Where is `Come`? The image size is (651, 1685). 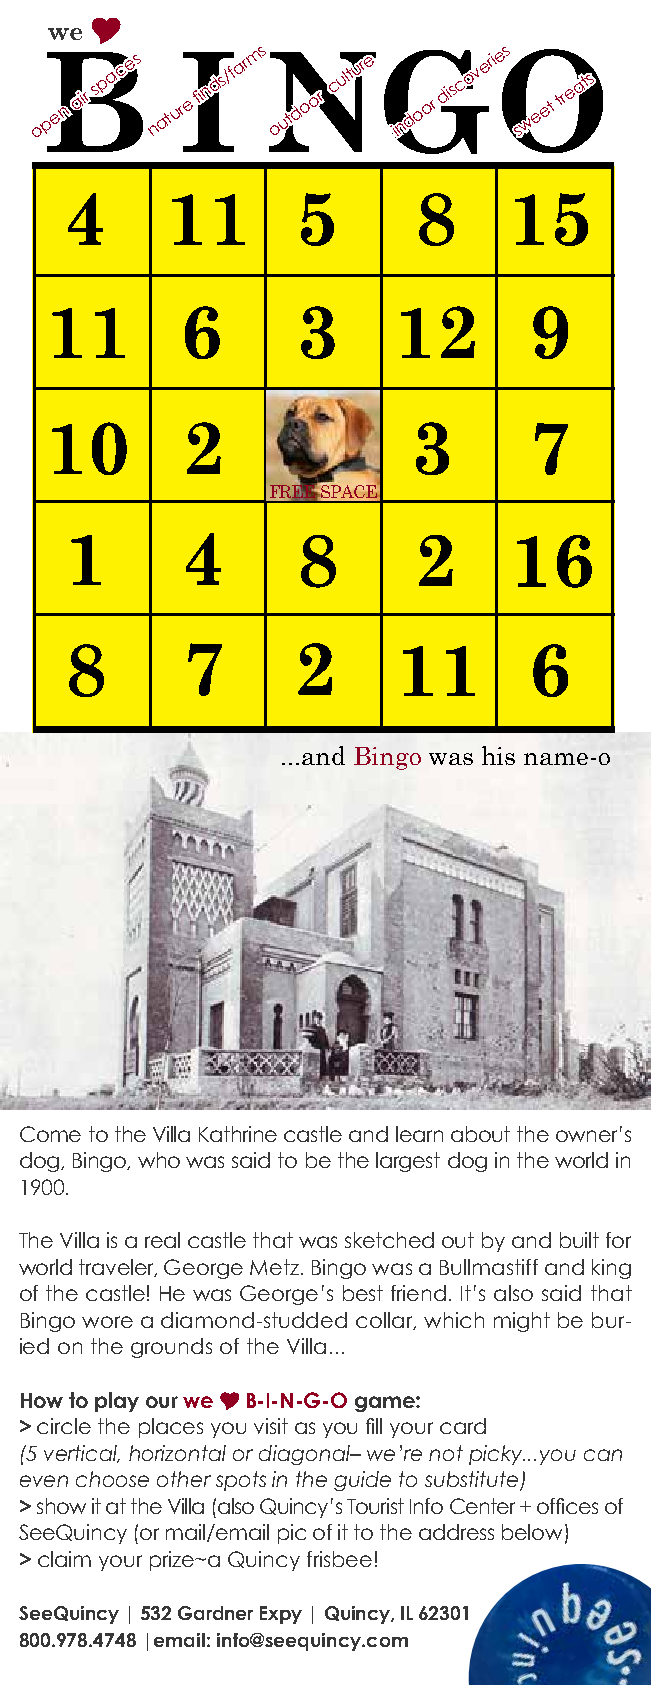
Come is located at coordinates (50, 1134).
